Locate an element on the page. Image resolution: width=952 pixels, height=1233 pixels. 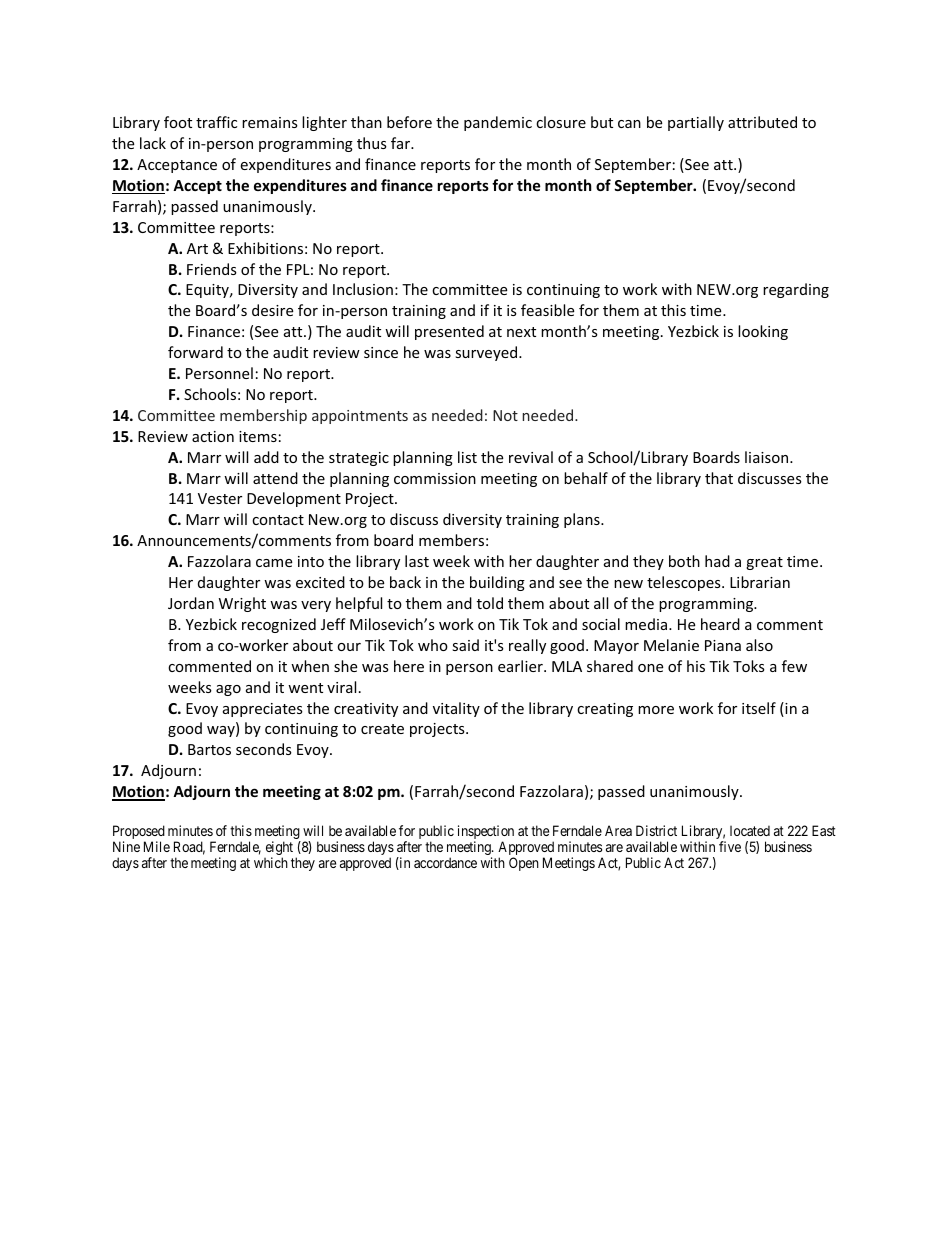
looking is located at coordinates (763, 332).
